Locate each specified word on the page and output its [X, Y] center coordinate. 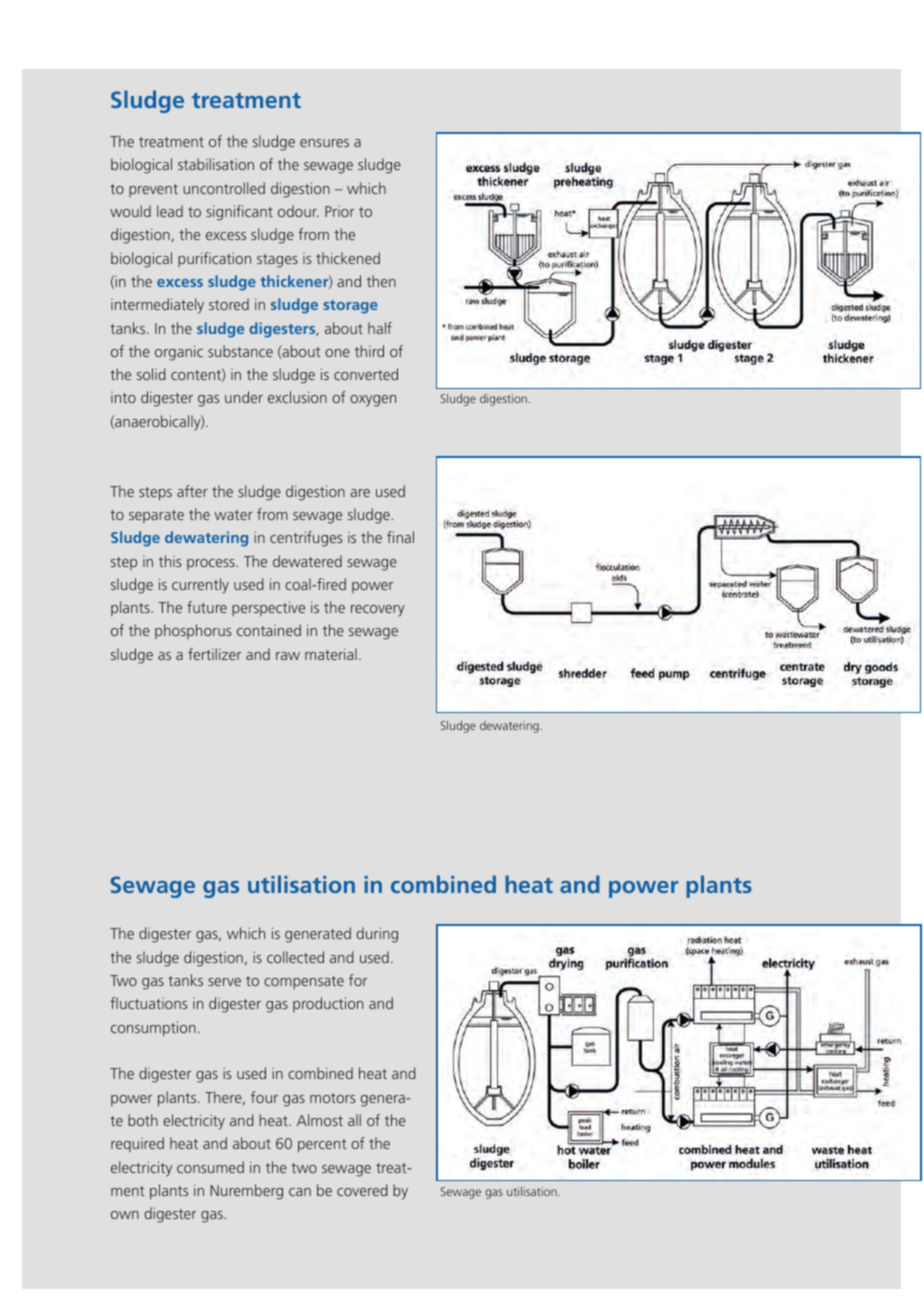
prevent [153, 190]
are [360, 493]
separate [156, 516]
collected [295, 957]
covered [362, 1190]
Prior [339, 211]
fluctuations [148, 1003]
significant [239, 213]
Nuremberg [246, 1192]
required [137, 1144]
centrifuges [306, 539]
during [377, 935]
